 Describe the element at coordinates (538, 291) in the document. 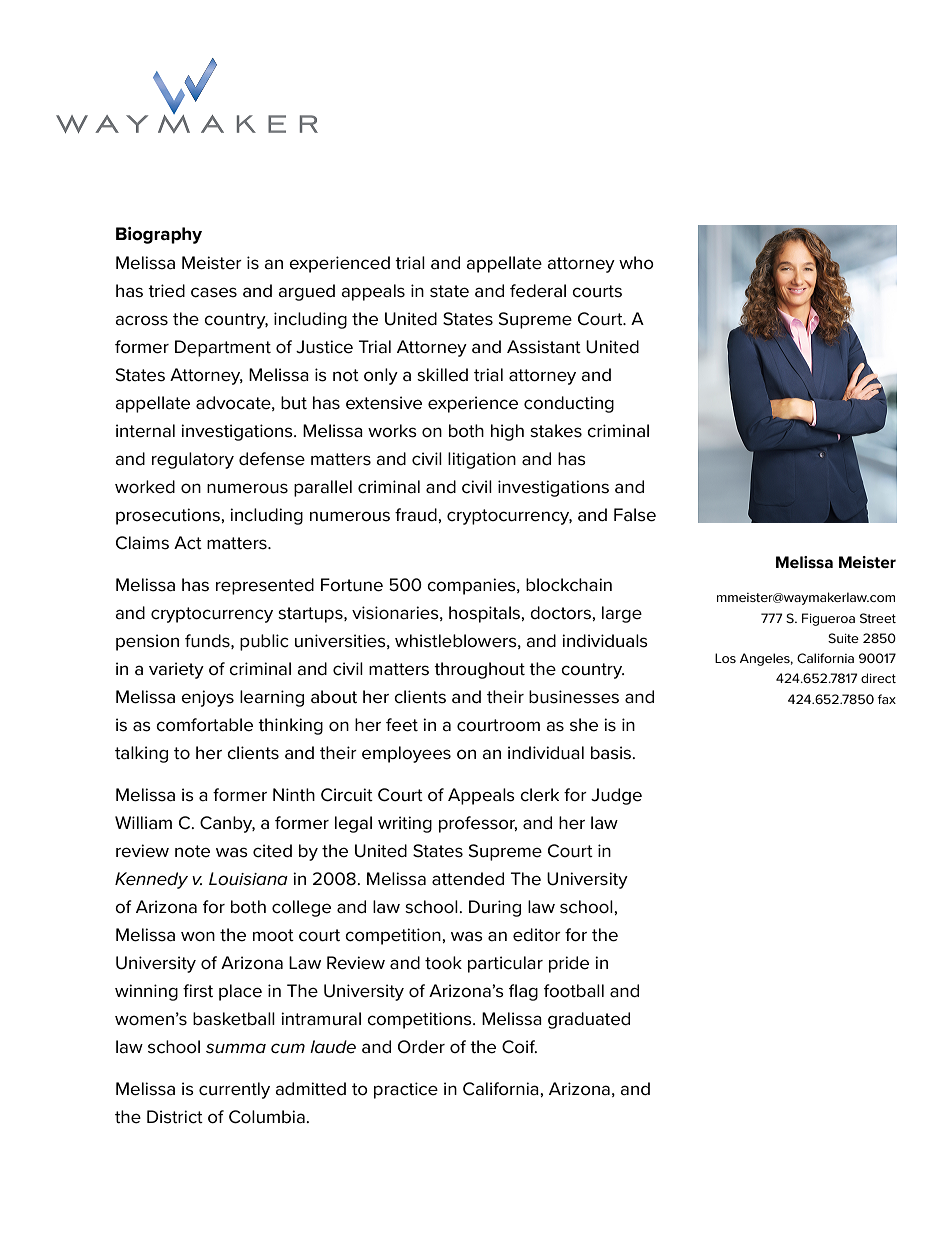

I see `federal` at that location.
